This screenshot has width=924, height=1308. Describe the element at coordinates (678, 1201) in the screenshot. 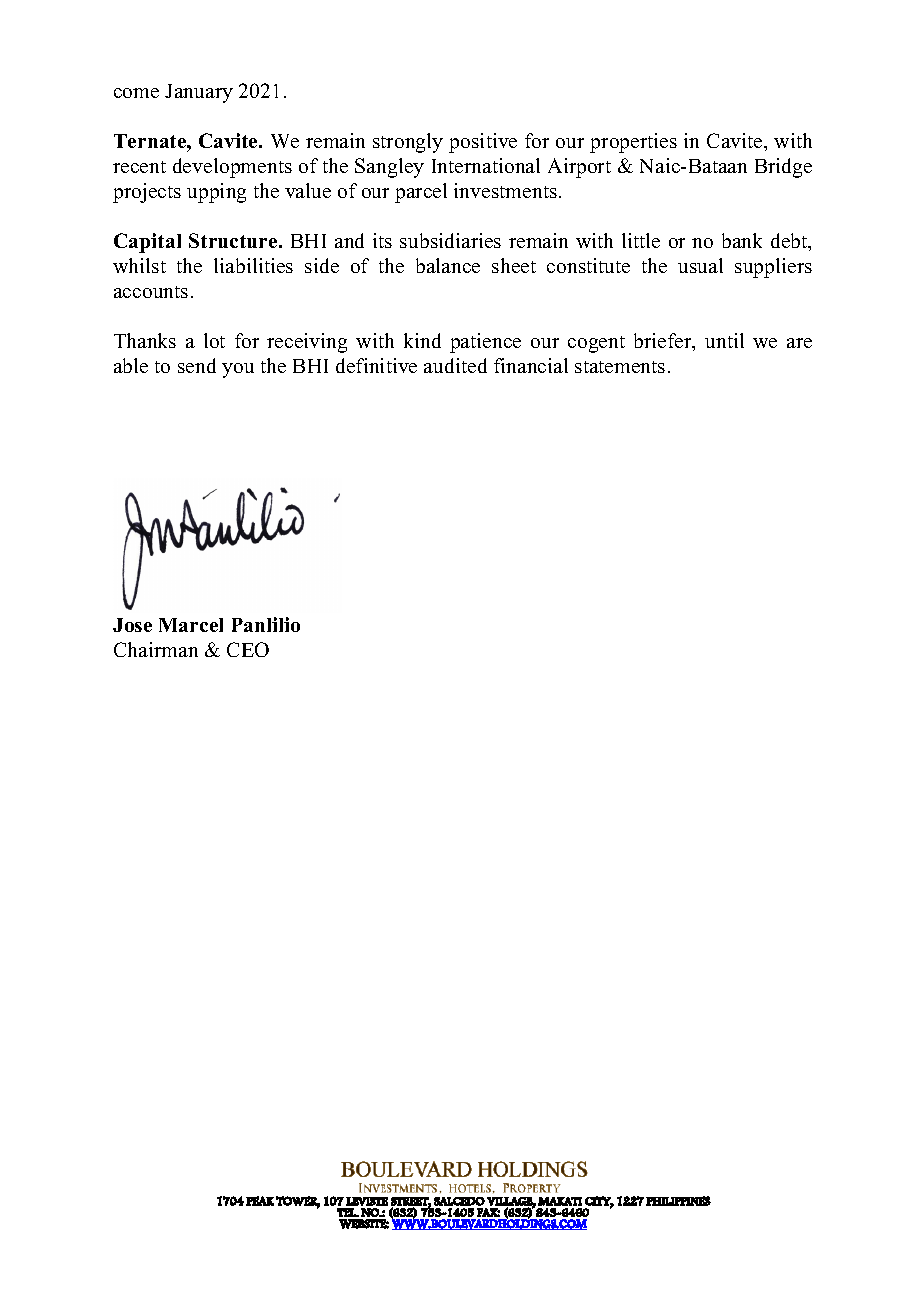

I see `PHILIPPINES` at that location.
